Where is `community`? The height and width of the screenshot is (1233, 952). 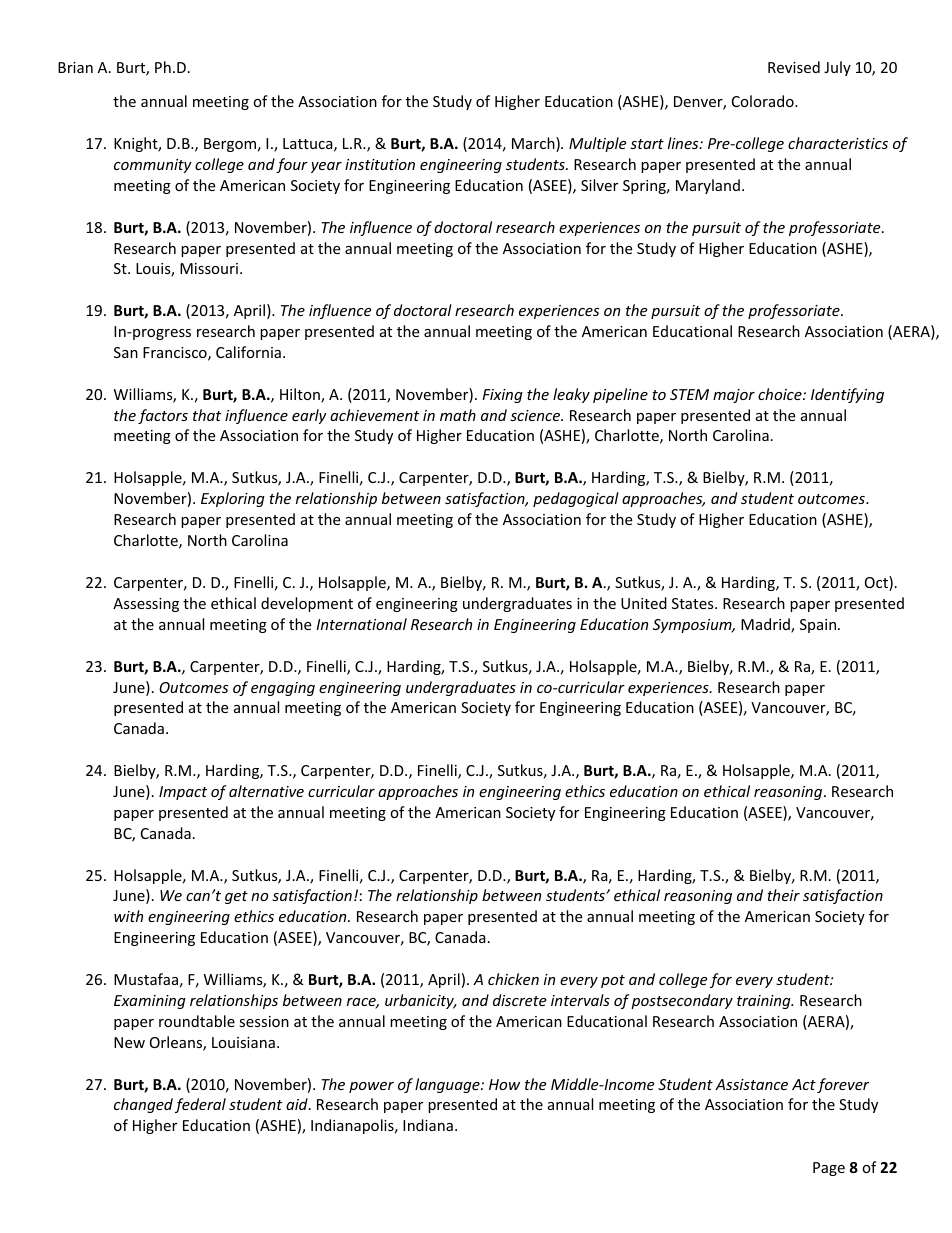
community is located at coordinates (153, 166).
